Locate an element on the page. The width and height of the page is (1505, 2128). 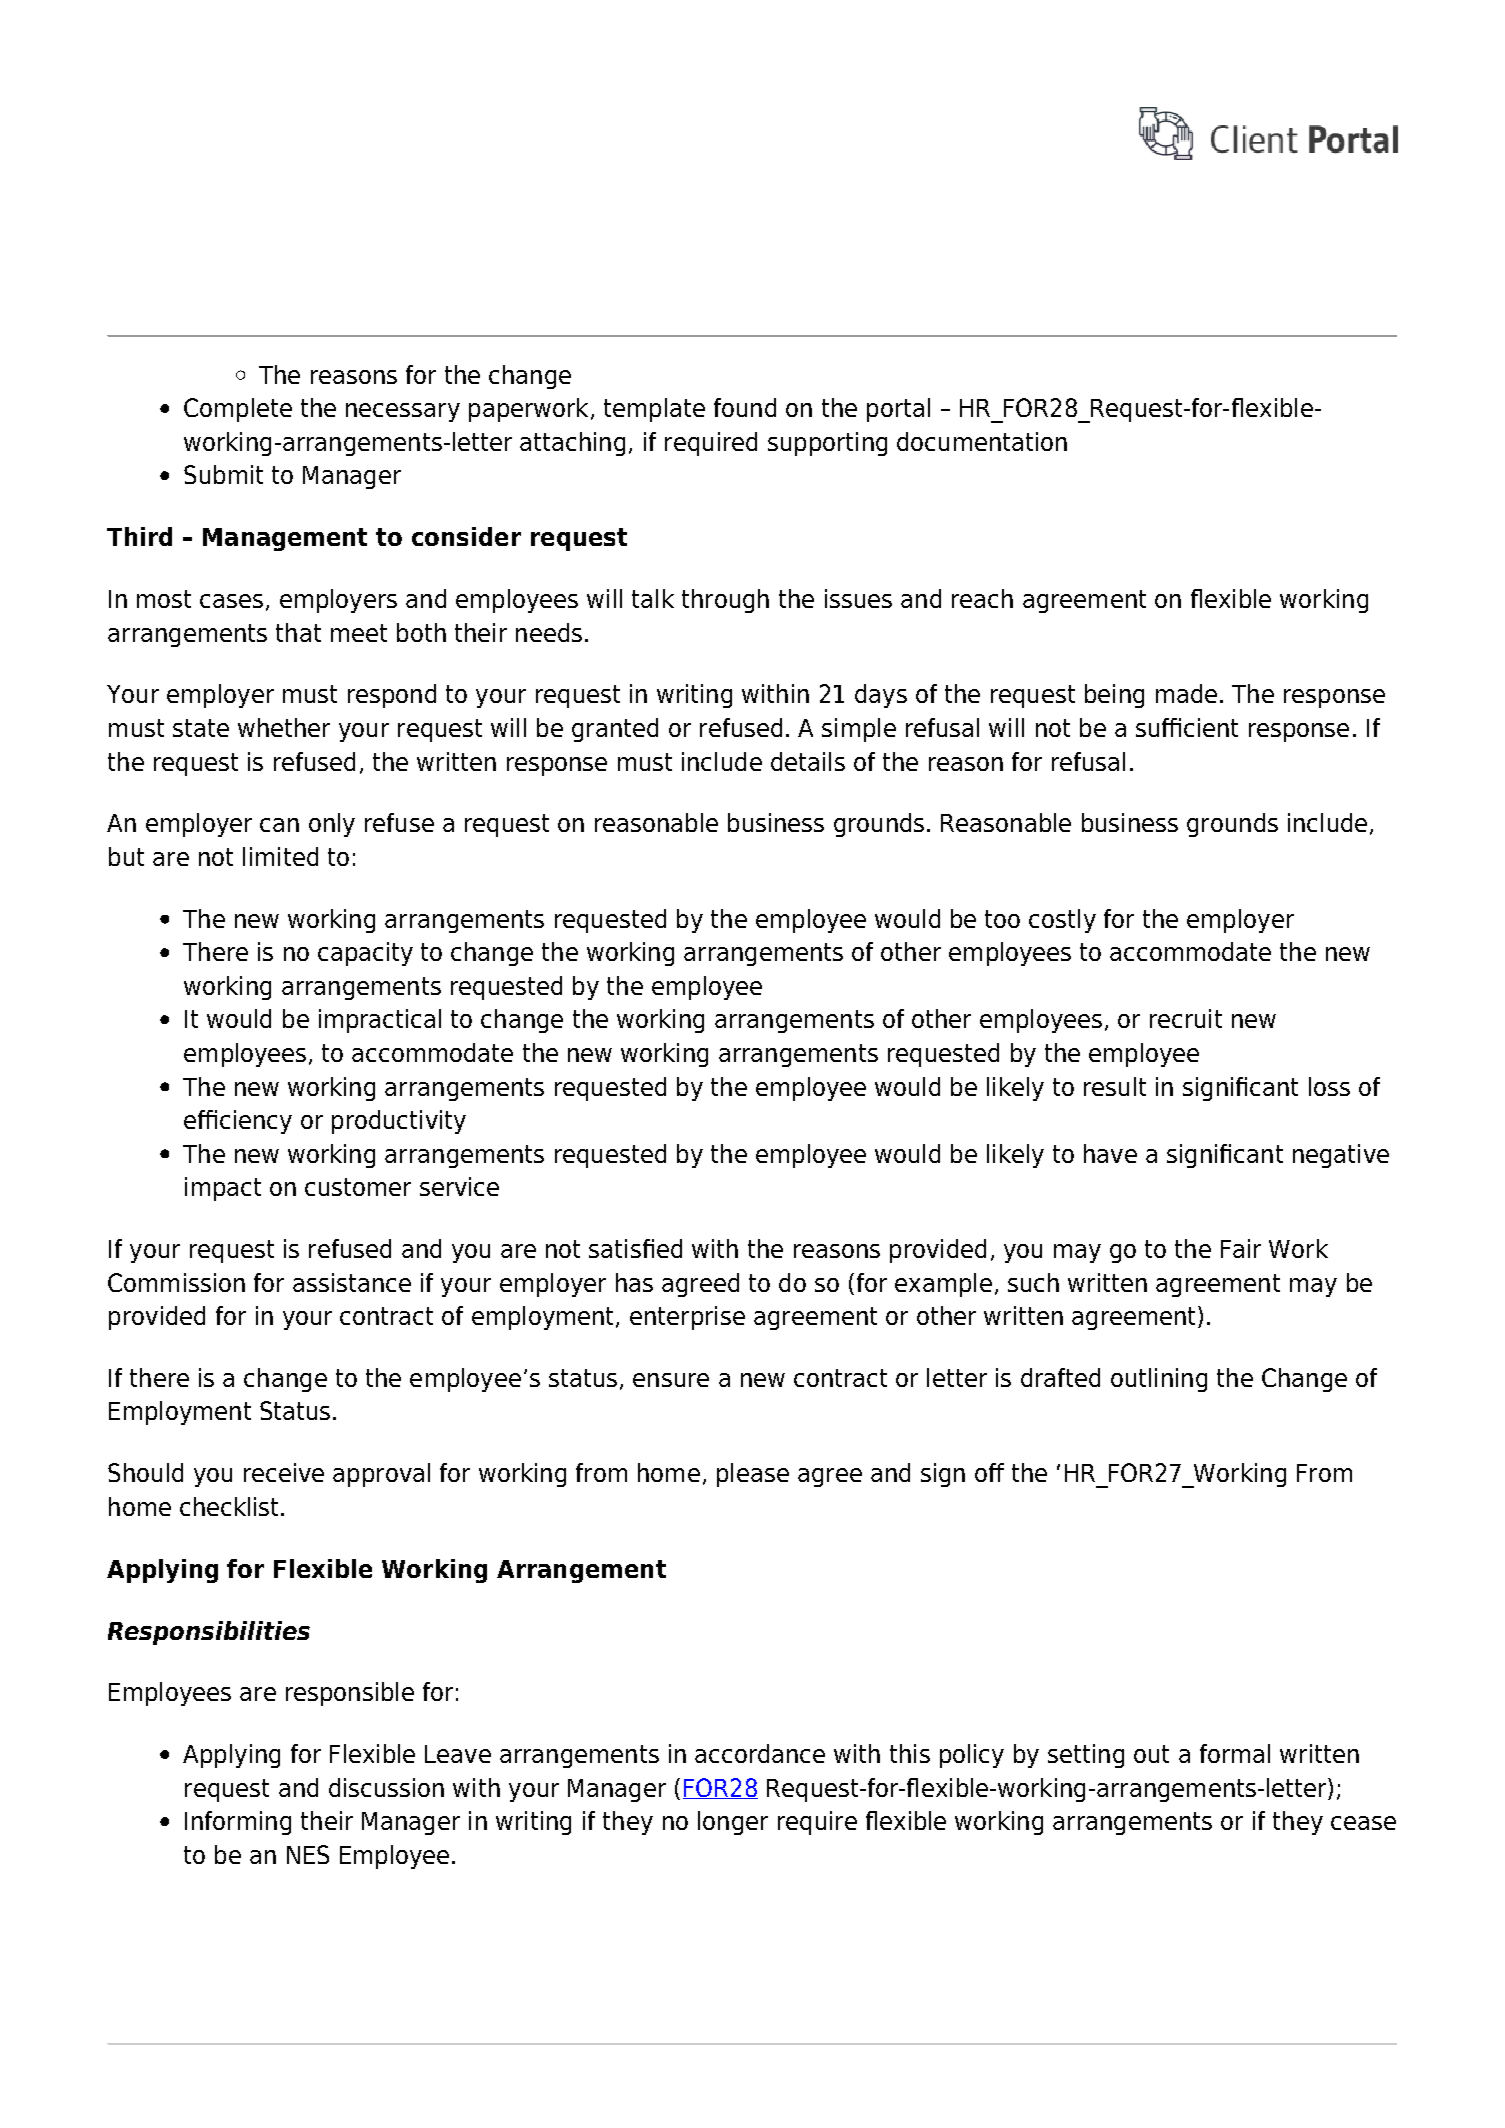
documentation is located at coordinates (982, 441).
